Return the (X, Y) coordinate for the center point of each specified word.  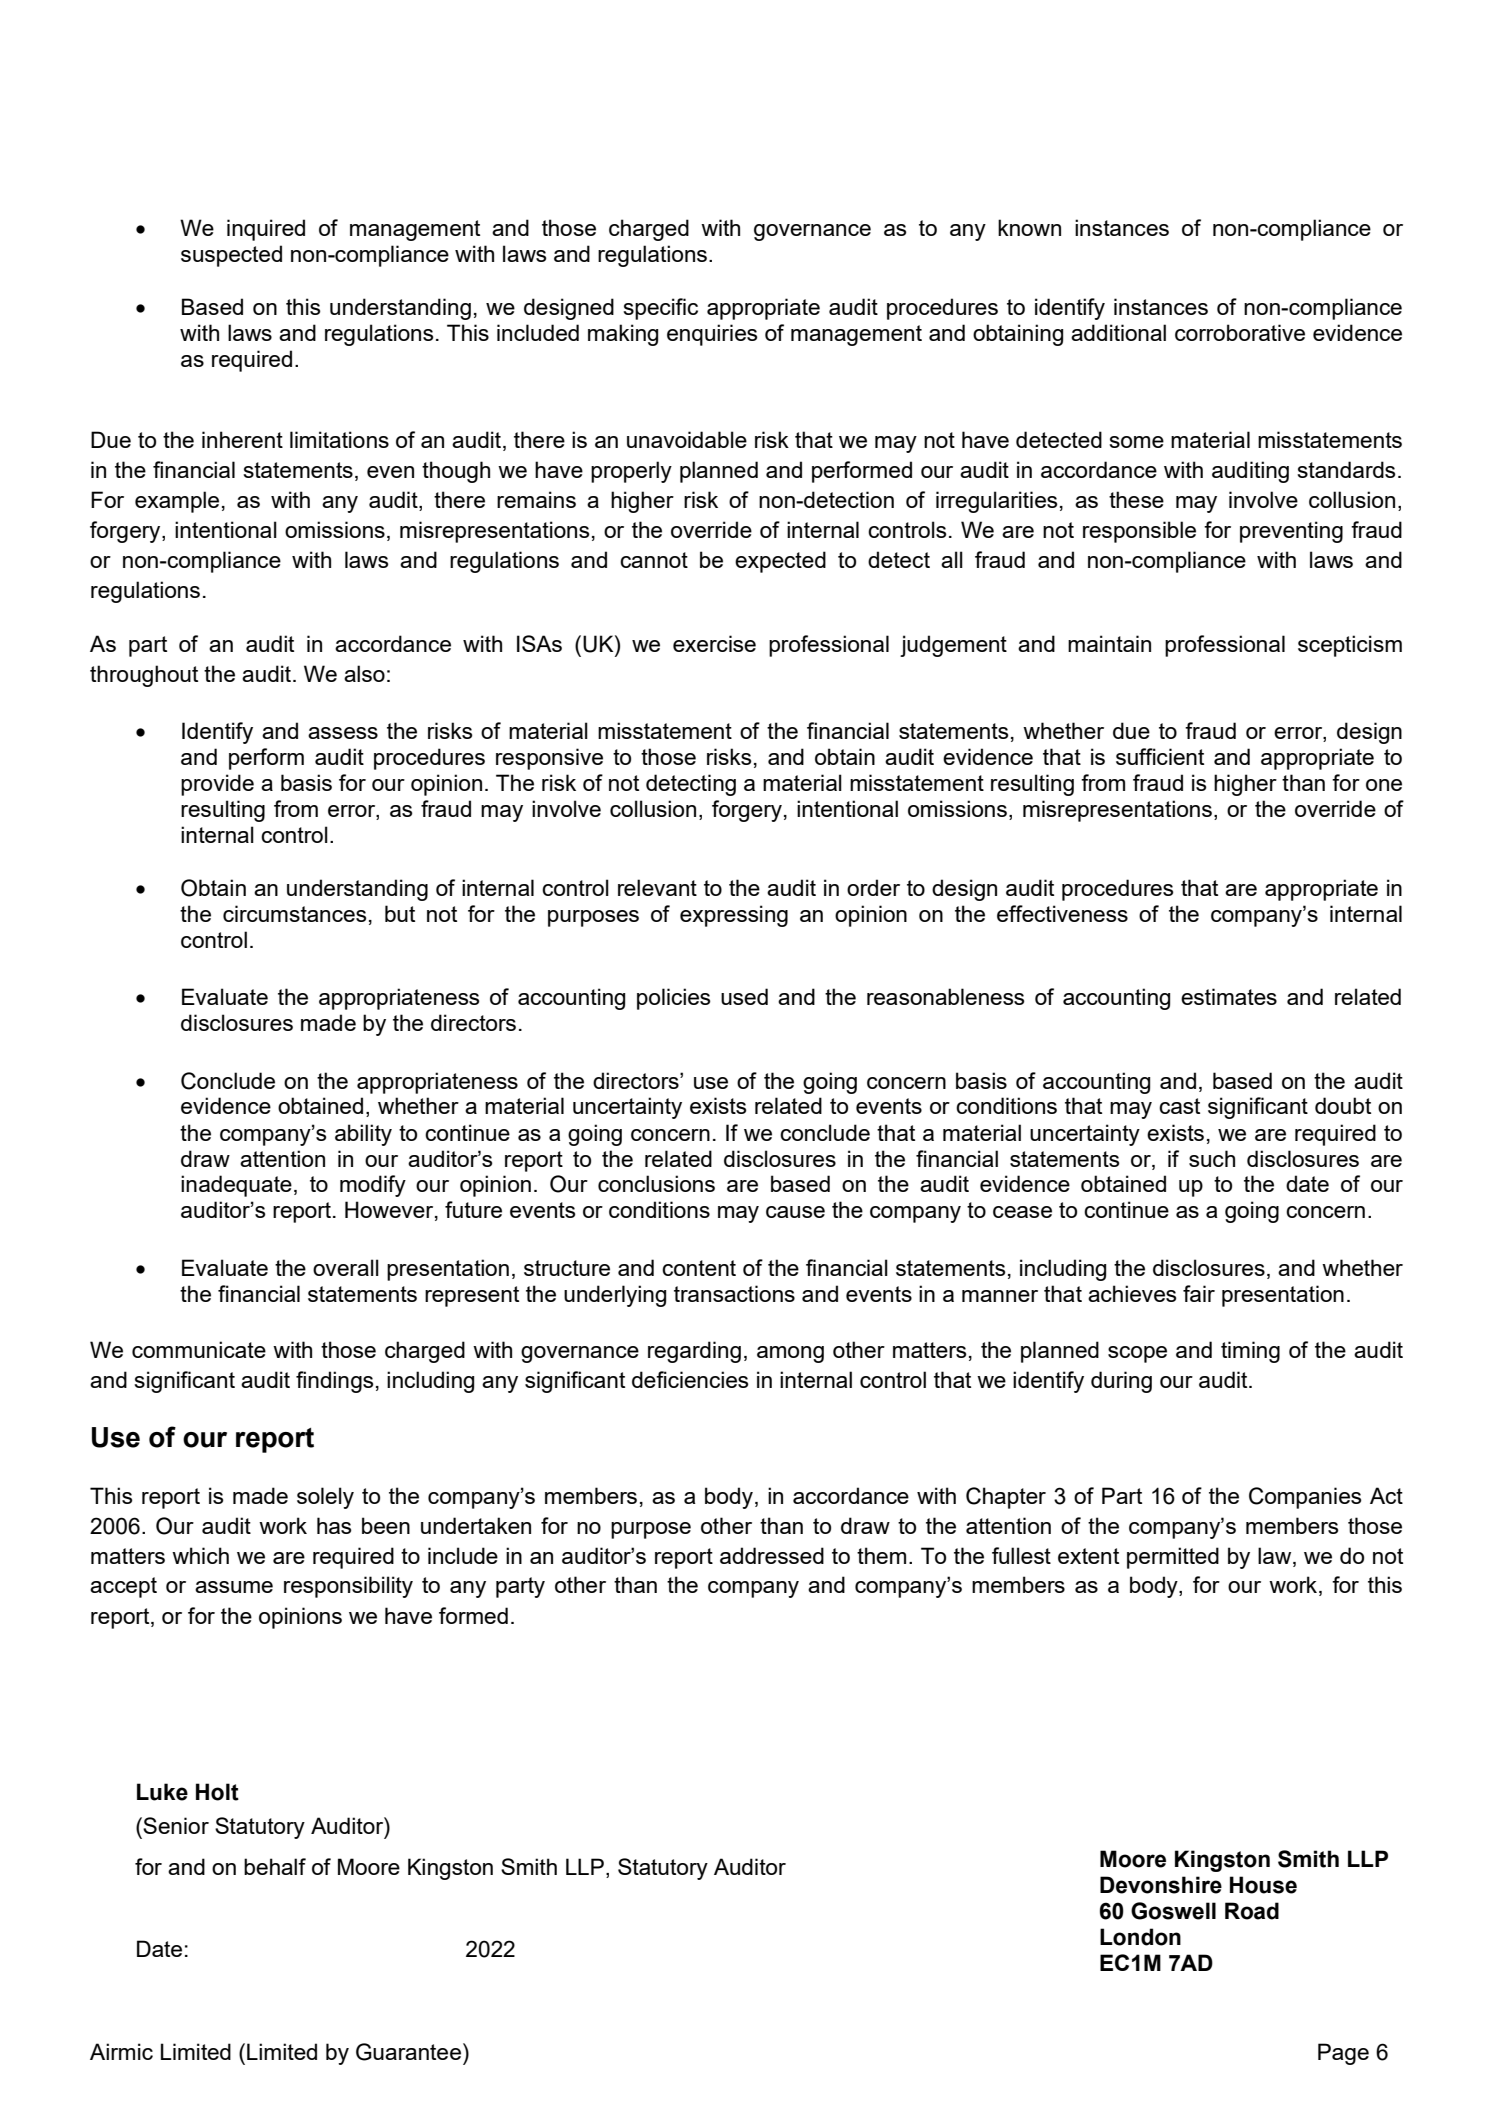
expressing (734, 916)
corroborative (1240, 332)
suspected (231, 256)
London (1140, 1937)
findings (334, 1382)
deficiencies (690, 1379)
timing (1250, 1352)
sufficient (1160, 756)
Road (1252, 1911)
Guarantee (408, 2052)
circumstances (294, 913)
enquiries (712, 335)
